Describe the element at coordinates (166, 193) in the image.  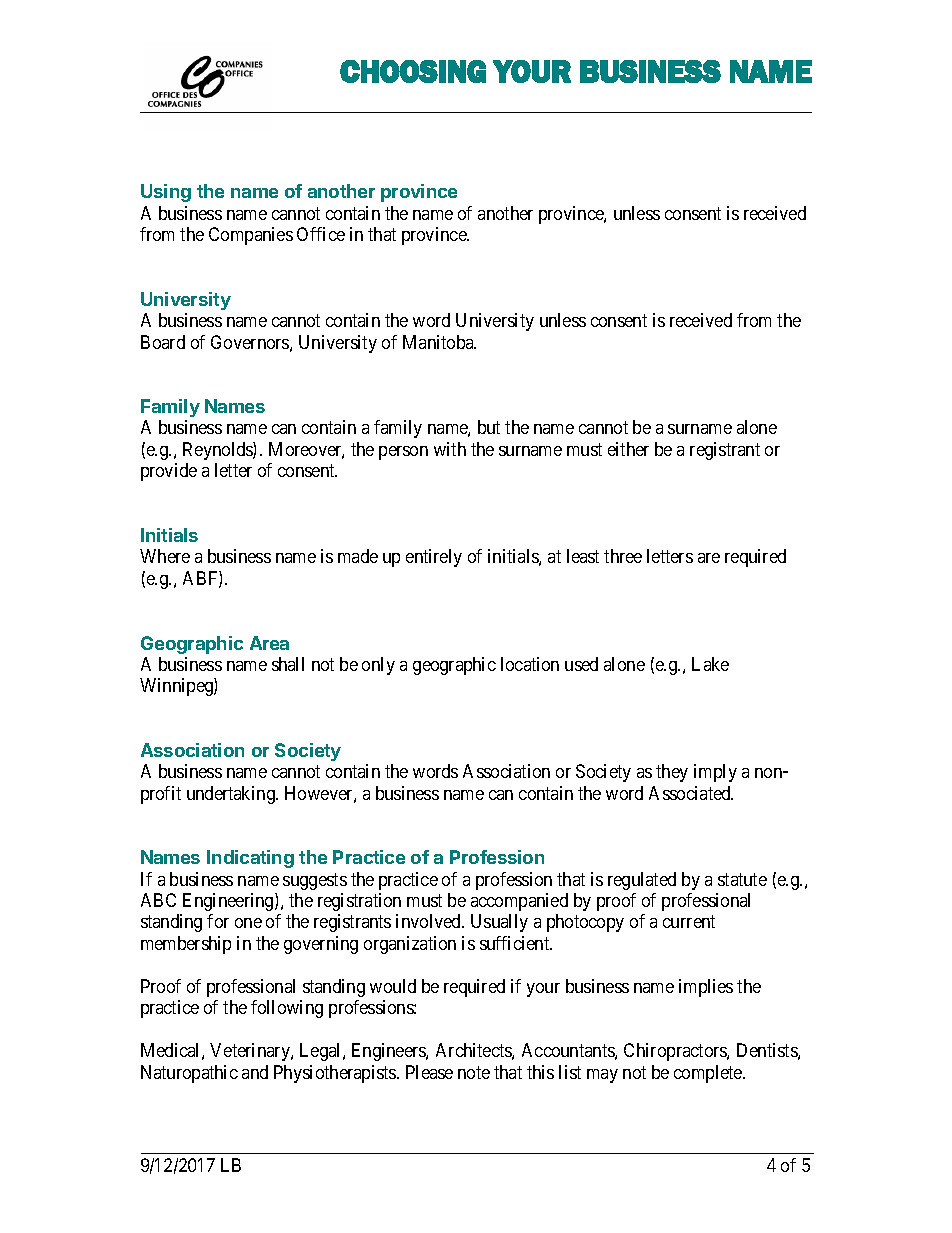
I see `Using` at that location.
